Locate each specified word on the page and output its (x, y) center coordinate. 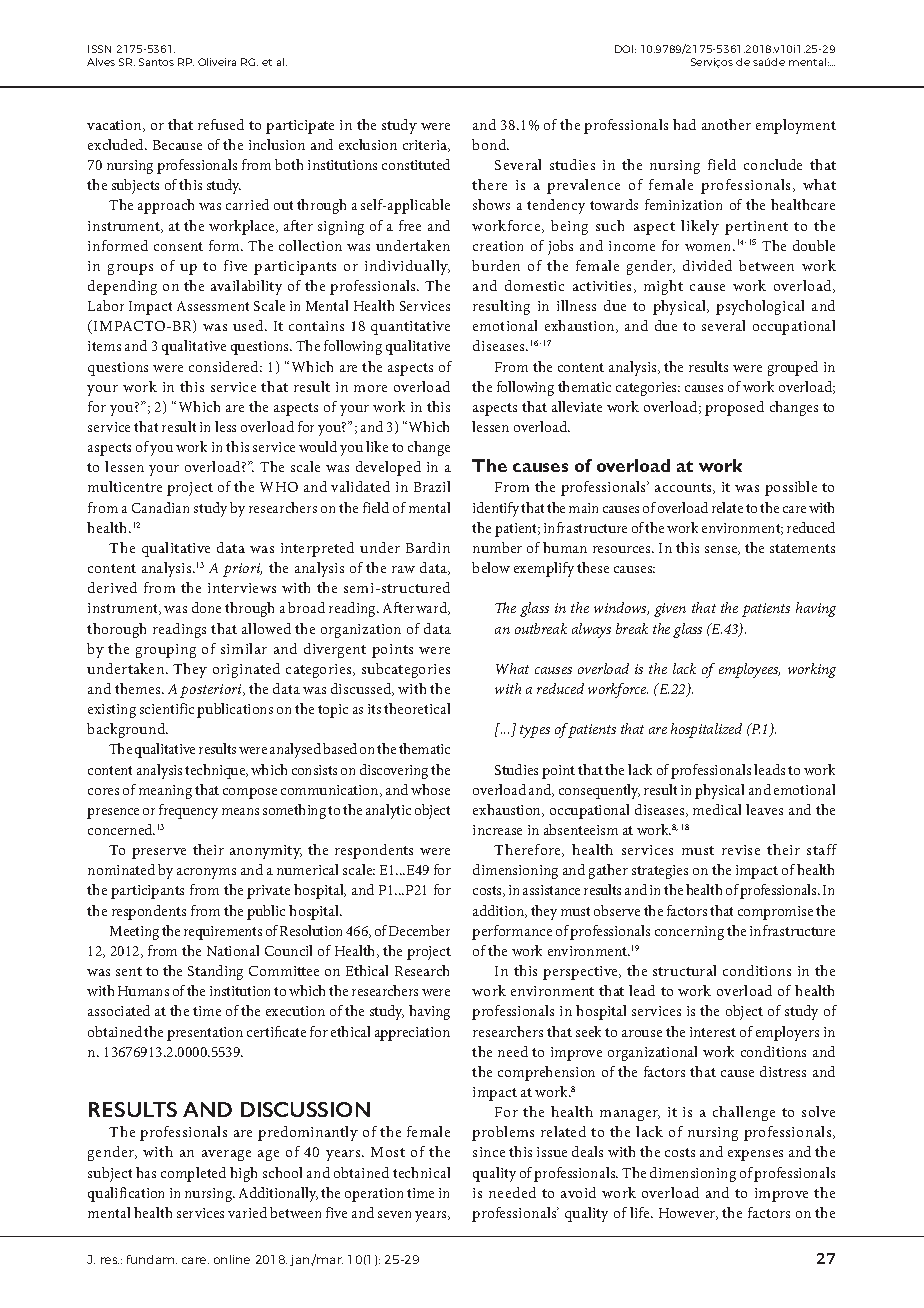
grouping (166, 651)
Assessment (213, 306)
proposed (734, 408)
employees (749, 670)
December (419, 930)
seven (394, 1214)
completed (193, 1174)
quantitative (410, 328)
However (688, 1214)
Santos (156, 62)
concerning (689, 933)
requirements (223, 933)
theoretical (417, 708)
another (726, 124)
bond (490, 144)
